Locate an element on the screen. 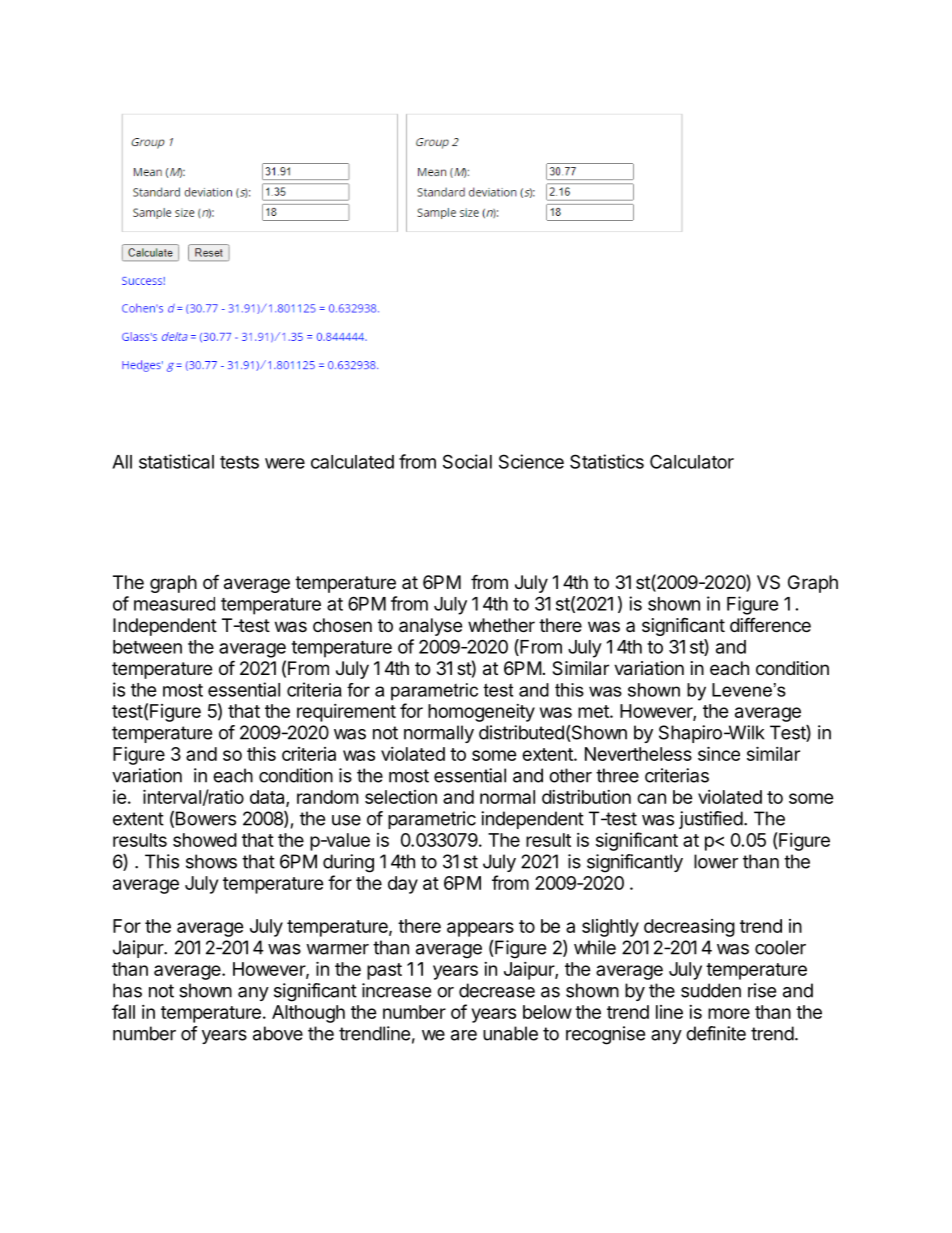 Image resolution: width=952 pixels, height=1233 pixels. homogeneity is located at coordinates (481, 713).
